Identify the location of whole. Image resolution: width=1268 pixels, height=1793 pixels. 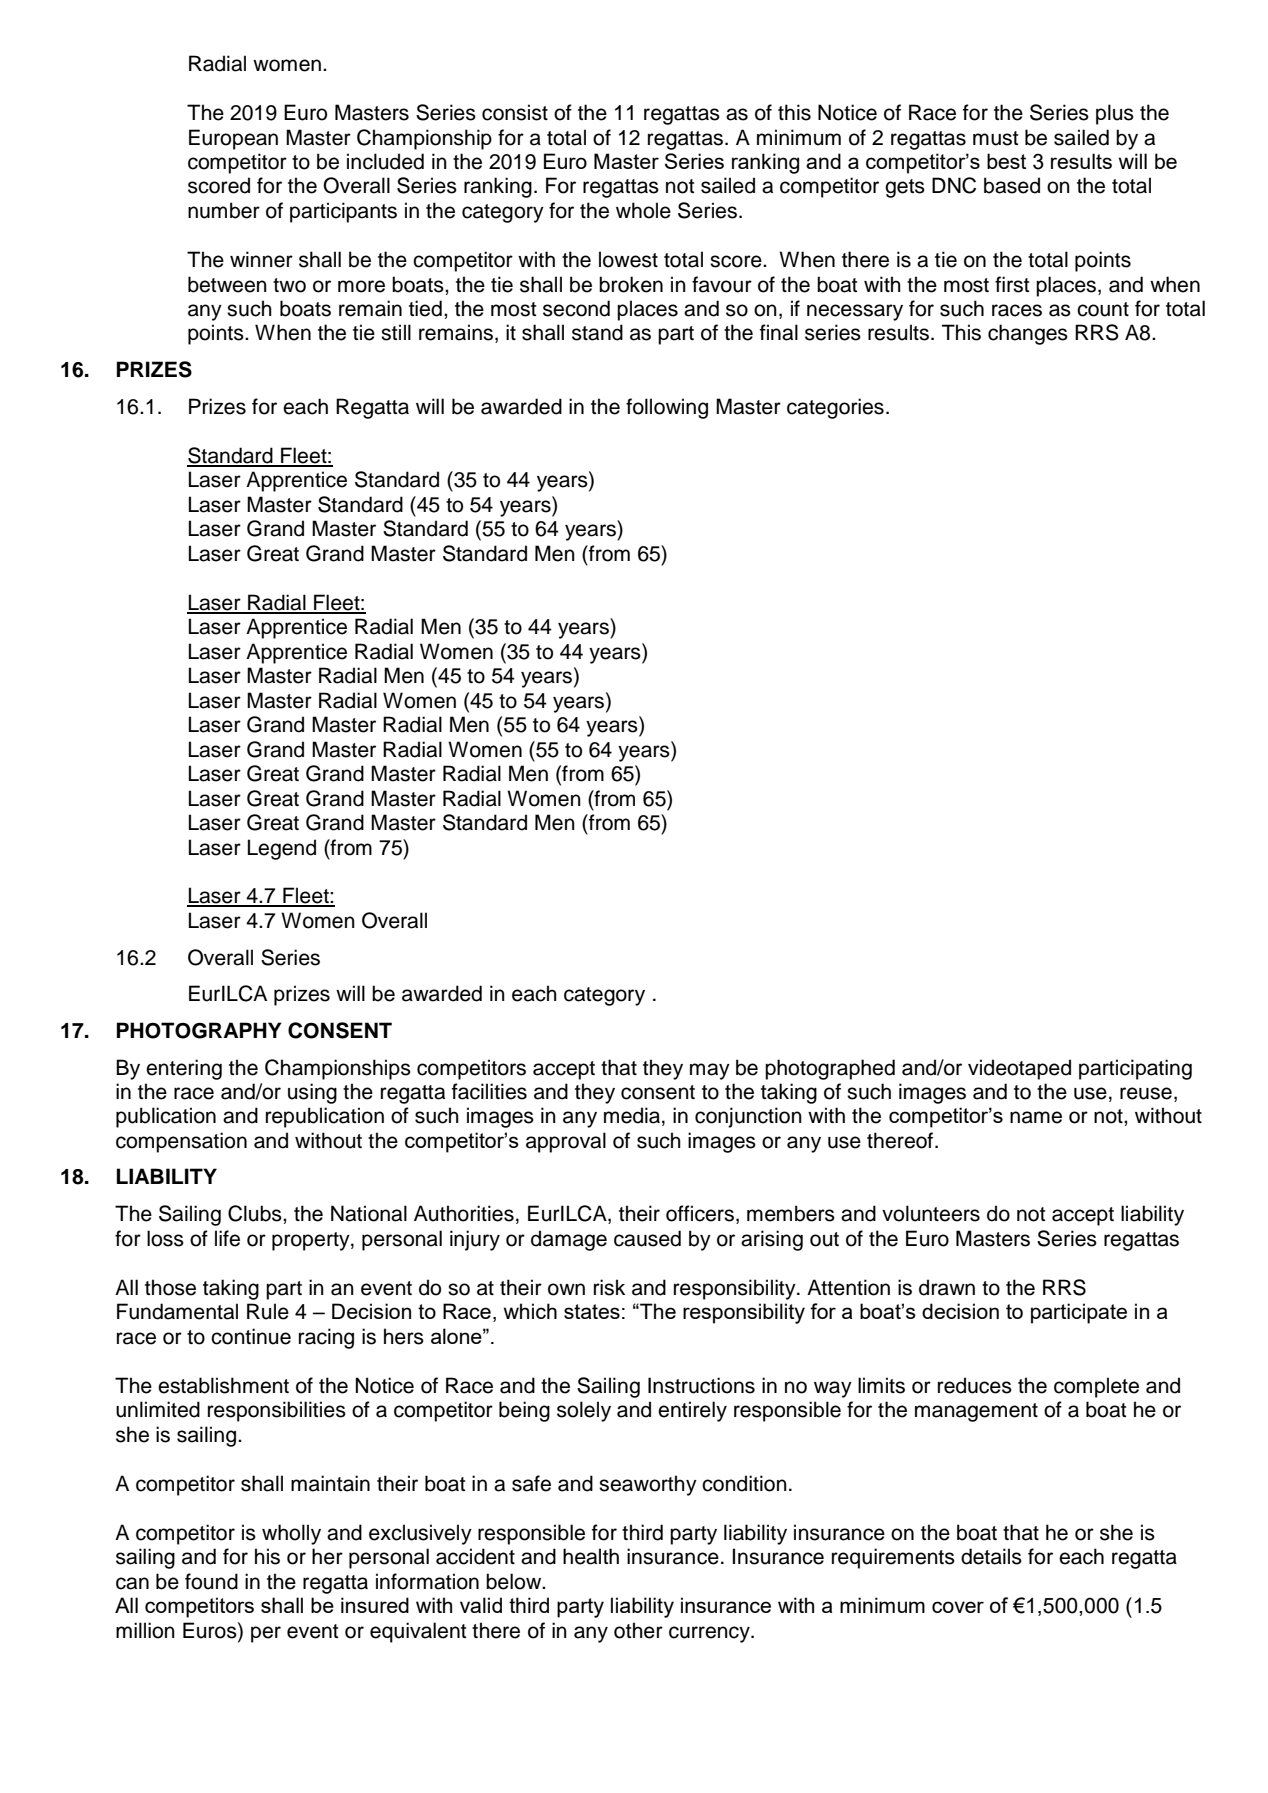
(643, 210).
